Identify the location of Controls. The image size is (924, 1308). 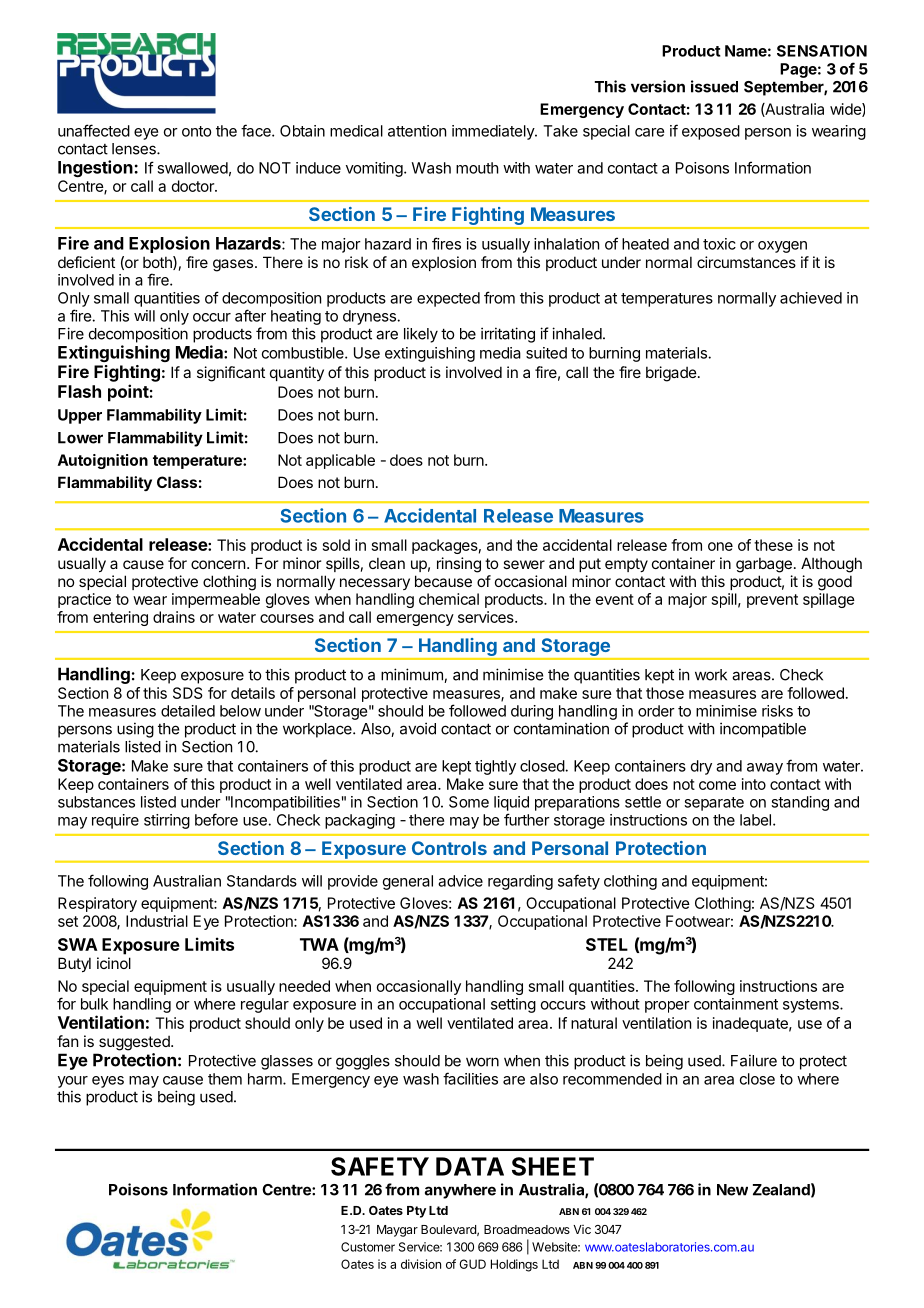
(449, 848).
